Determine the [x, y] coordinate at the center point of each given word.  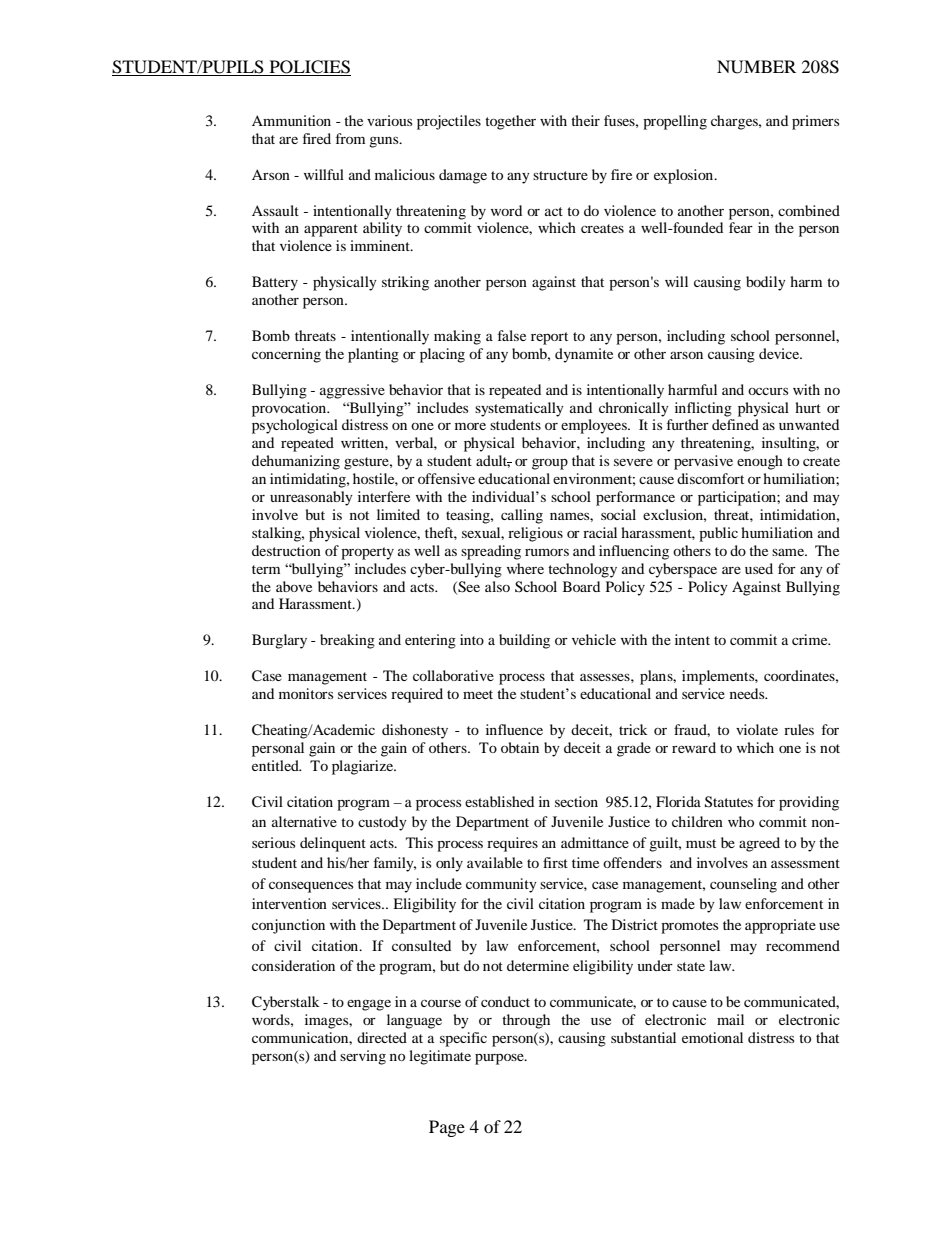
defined [735, 424]
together [510, 122]
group [550, 464]
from [350, 138]
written [363, 442]
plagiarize [364, 767]
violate [757, 729]
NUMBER [756, 67]
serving [363, 1057]
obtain [520, 747]
